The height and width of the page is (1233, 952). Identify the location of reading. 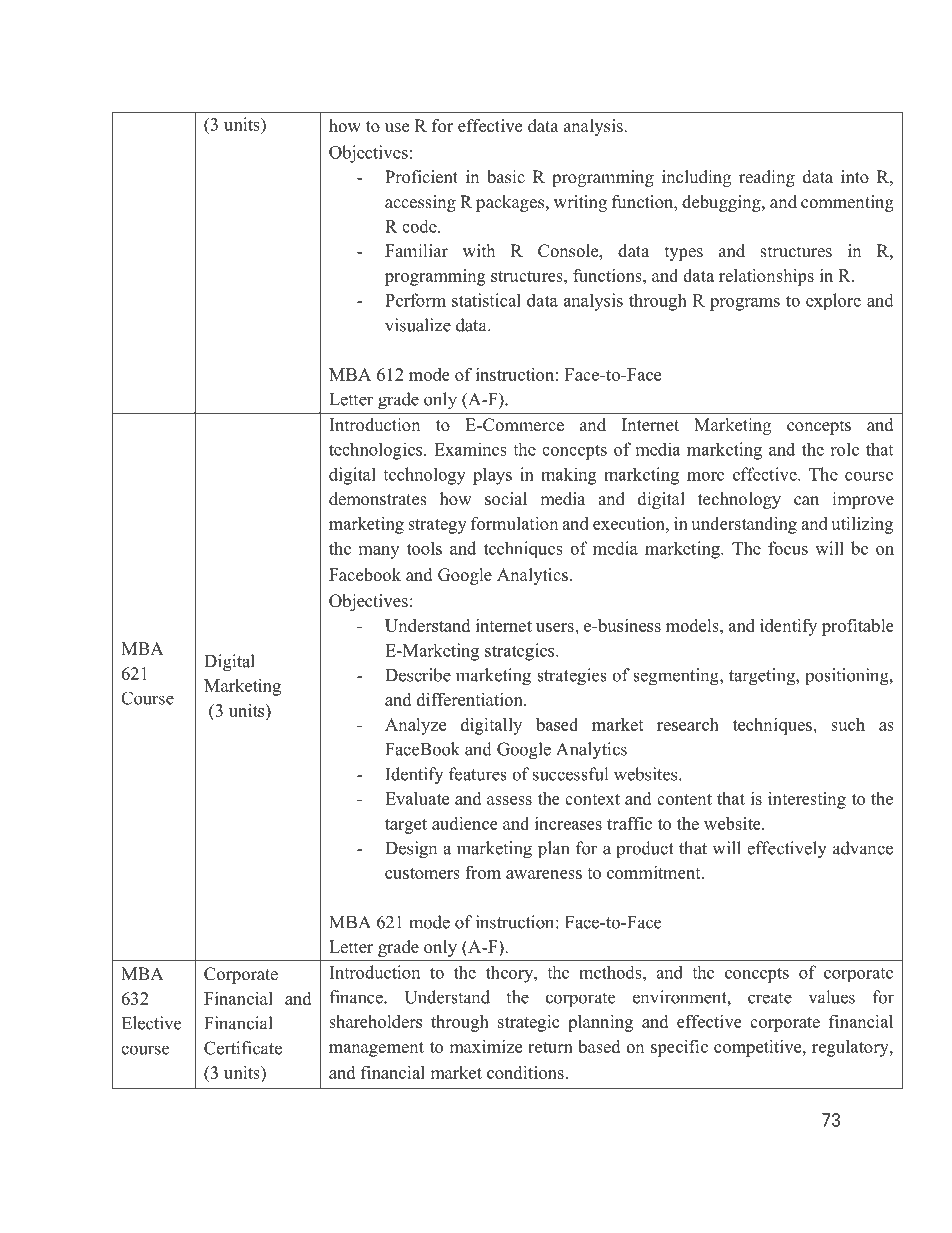
(767, 178).
